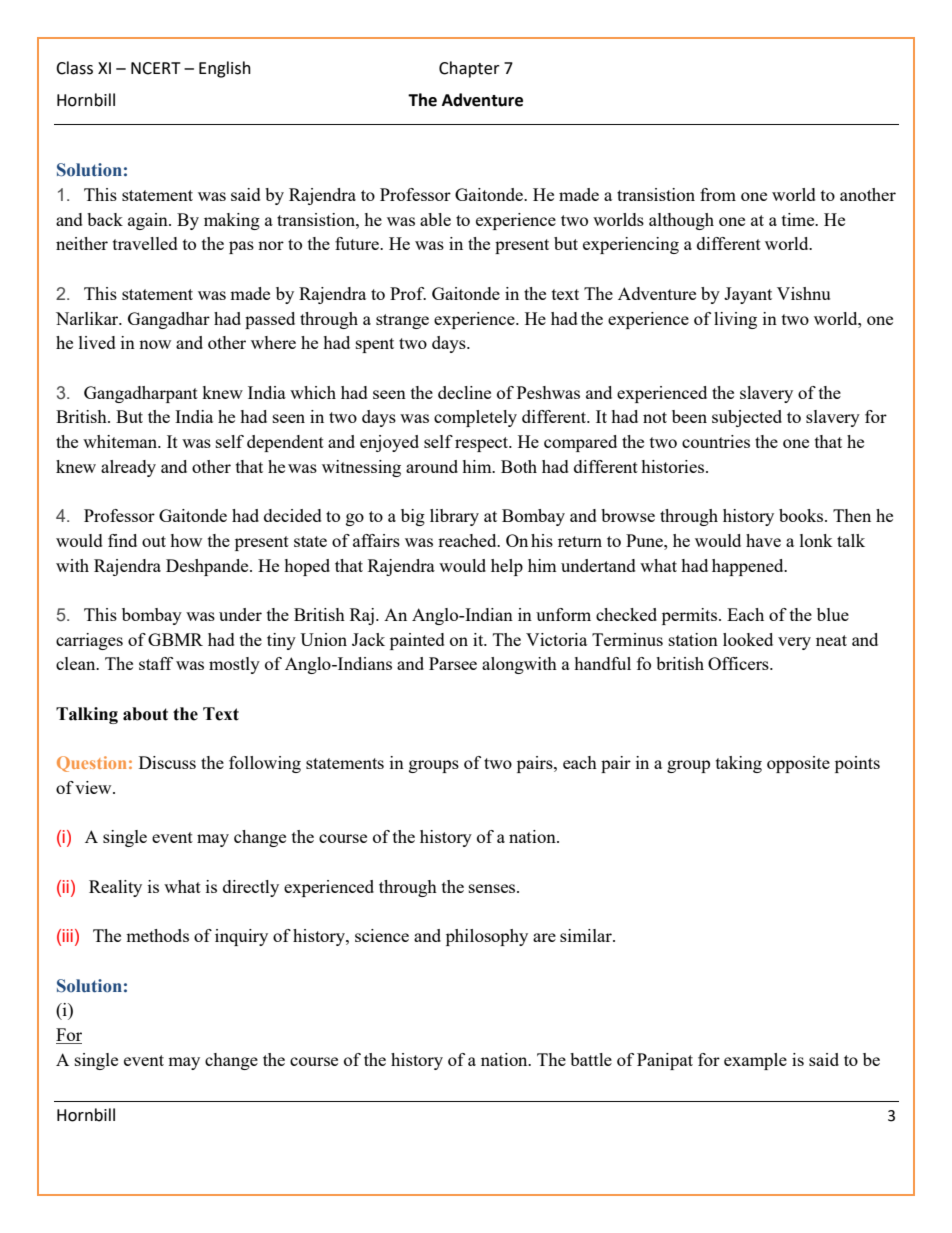 This screenshot has width=952, height=1233. I want to click on completely, so click(475, 418).
